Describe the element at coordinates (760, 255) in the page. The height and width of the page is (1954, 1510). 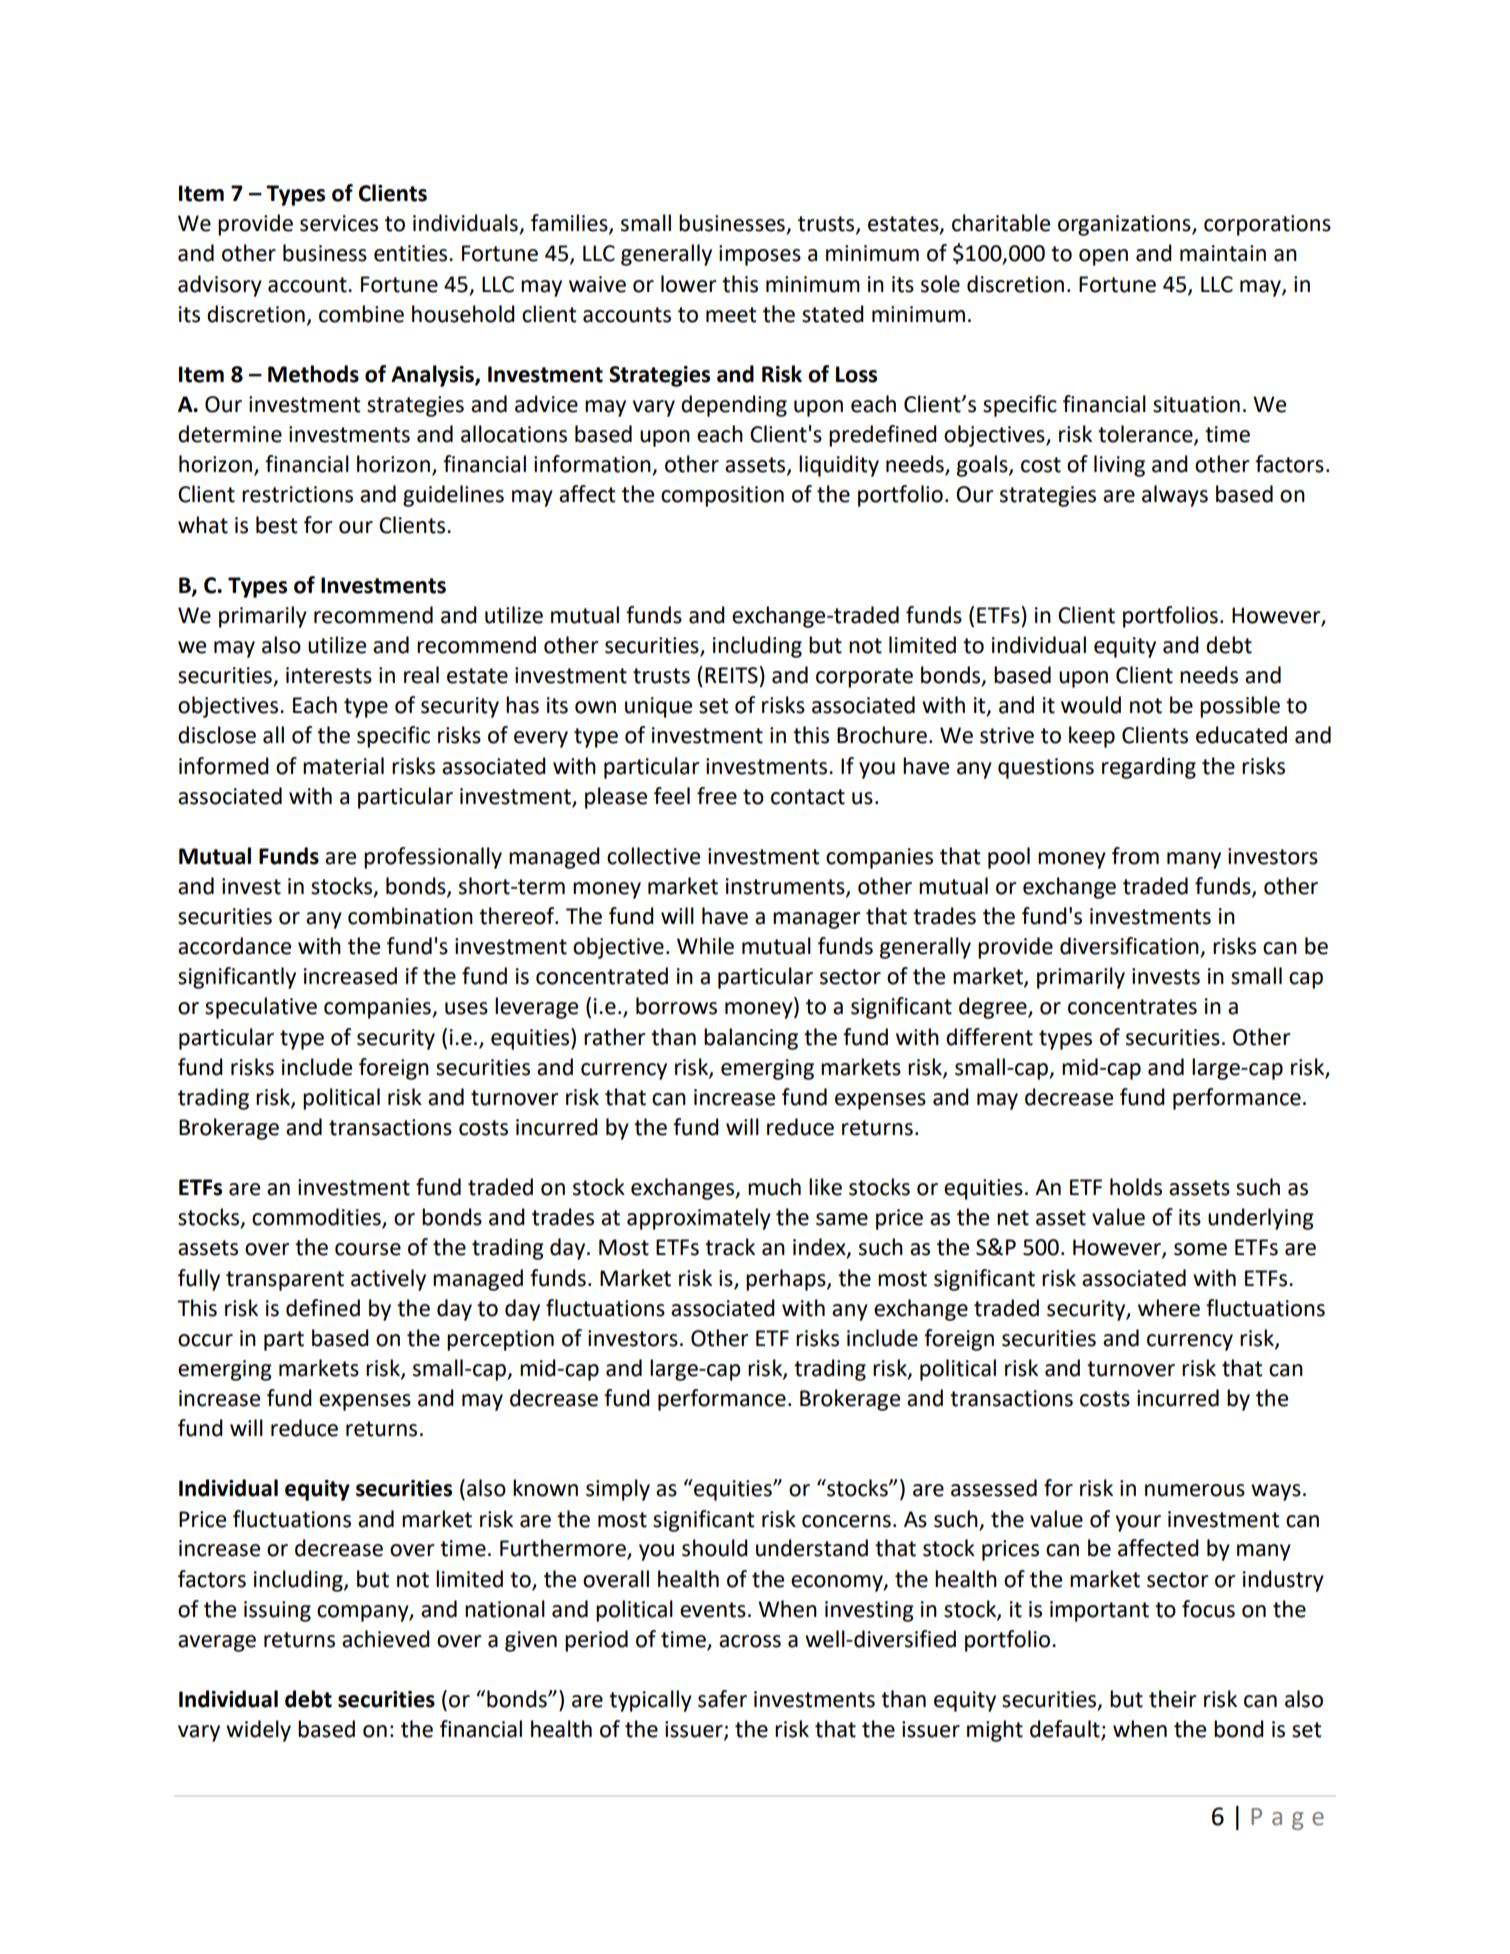
I see `imposes` at that location.
